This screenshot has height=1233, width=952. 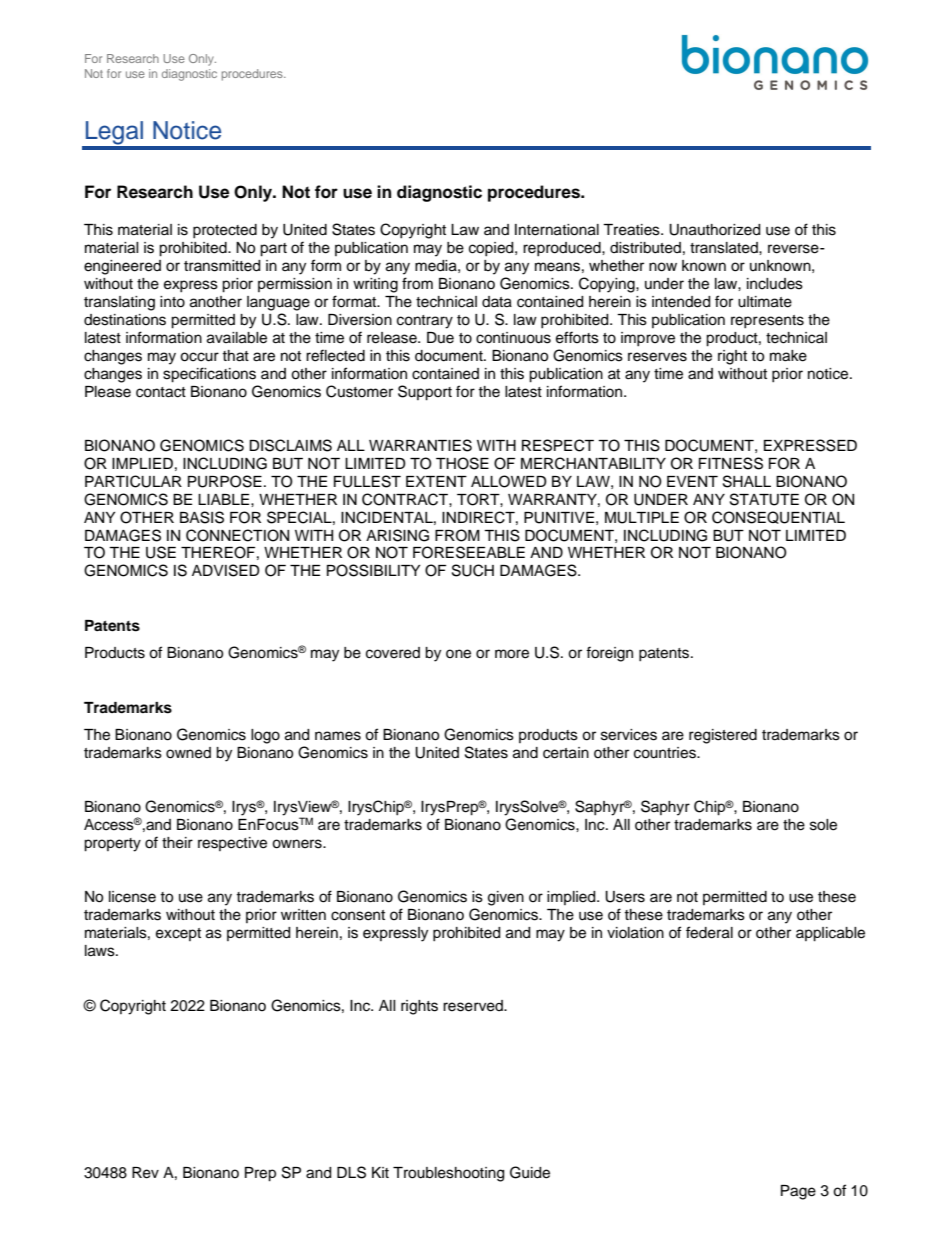 What do you see at coordinates (469, 552) in the screenshot?
I see `FORESEEABLE` at bounding box center [469, 552].
